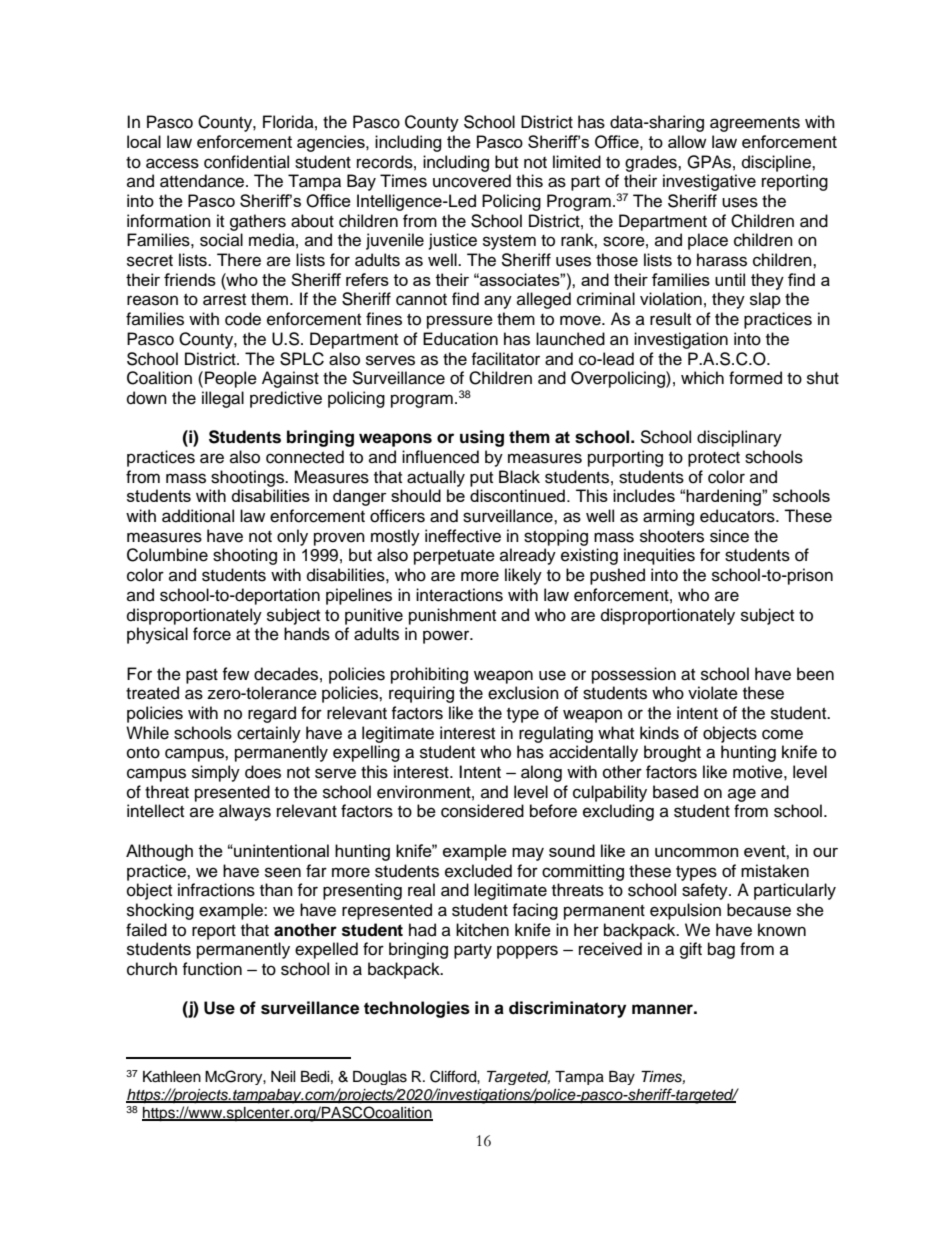 The width and height of the screenshot is (952, 1233). What do you see at coordinates (472, 181) in the screenshot?
I see `uncovered` at bounding box center [472, 181].
